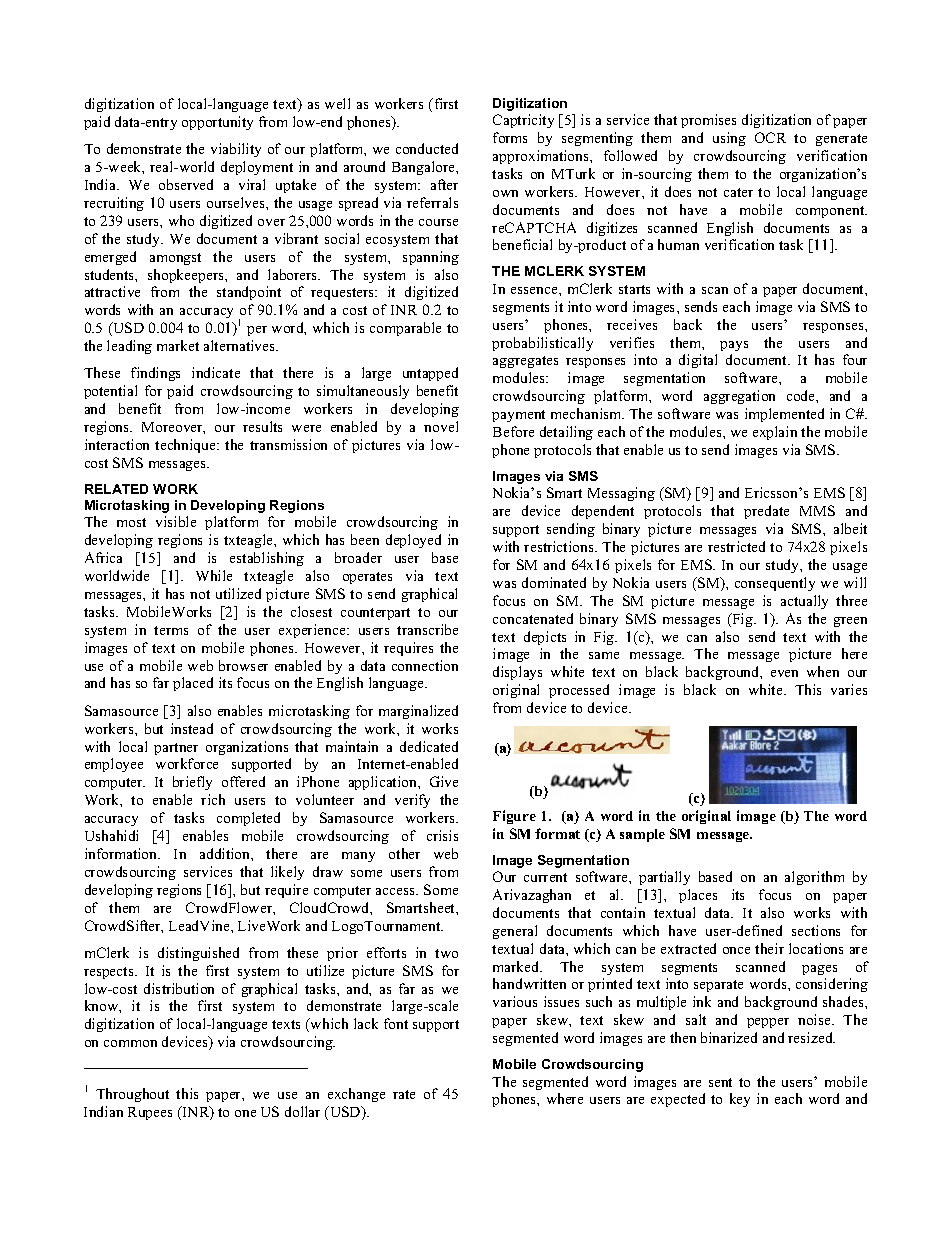 Image resolution: width=952 pixels, height=1233 pixels. I want to click on opportunity, so click(217, 123).
